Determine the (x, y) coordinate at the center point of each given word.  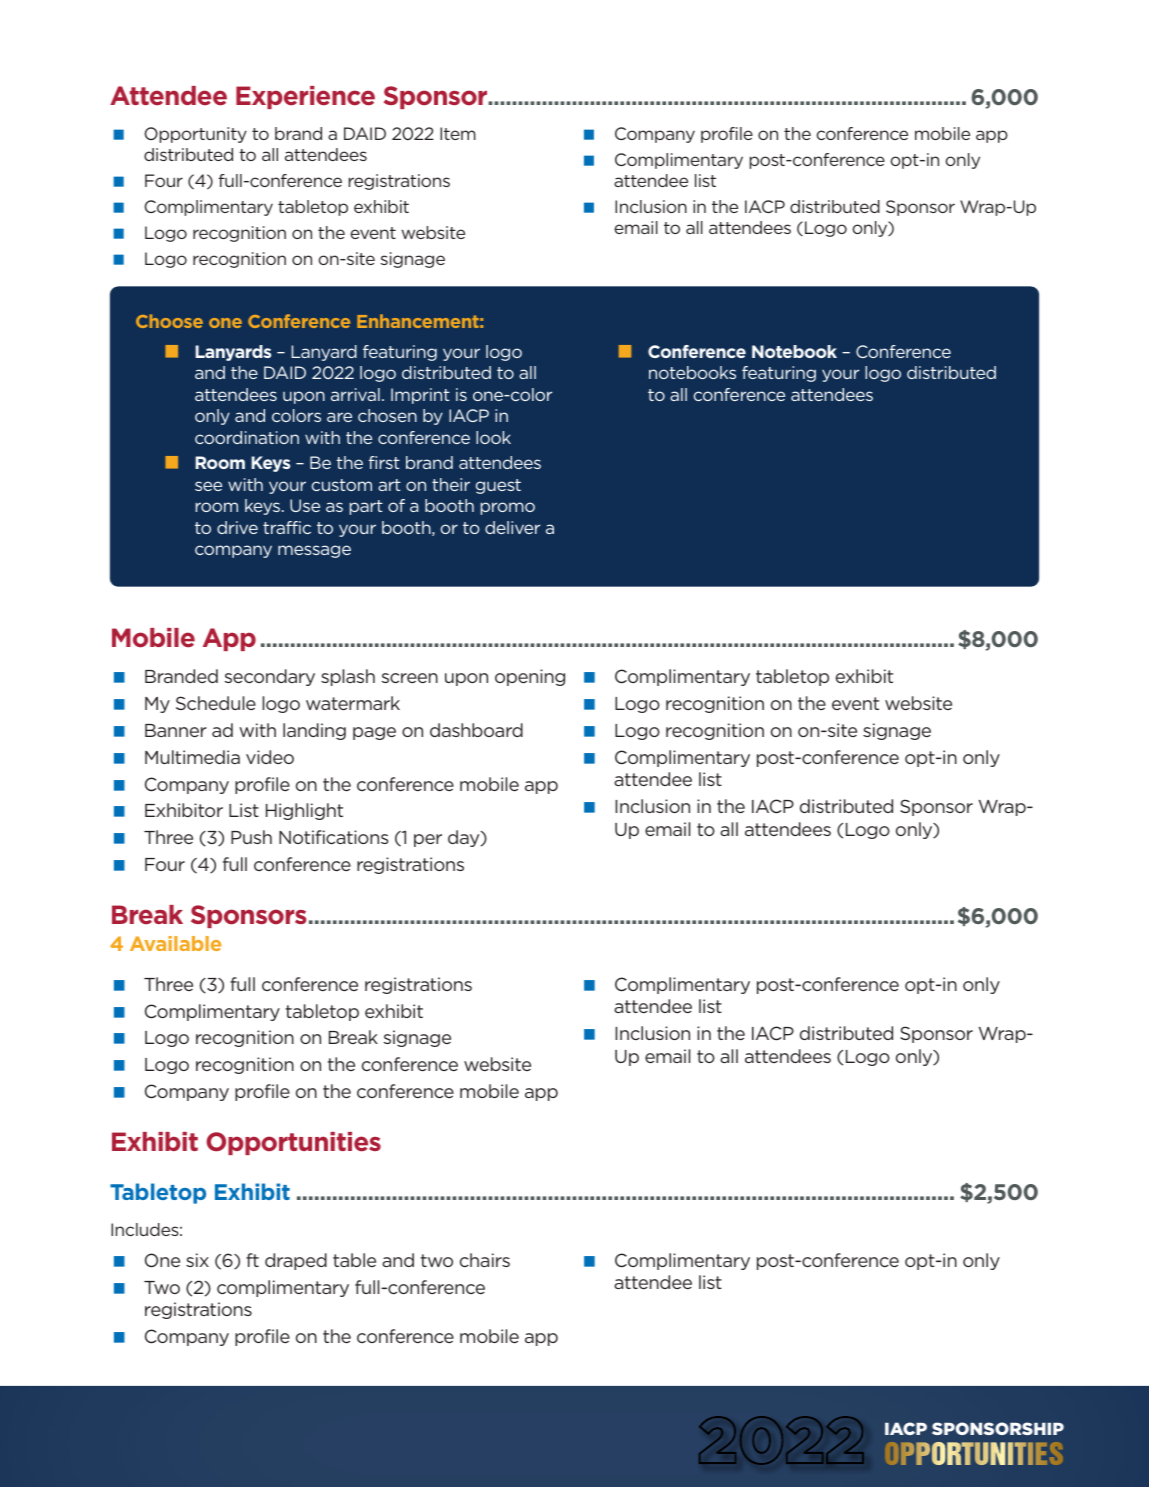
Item (458, 133)
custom (341, 485)
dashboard (476, 730)
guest (498, 486)
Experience (305, 97)
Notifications (333, 837)
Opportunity (195, 135)
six (197, 1260)
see (208, 486)
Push (251, 837)
